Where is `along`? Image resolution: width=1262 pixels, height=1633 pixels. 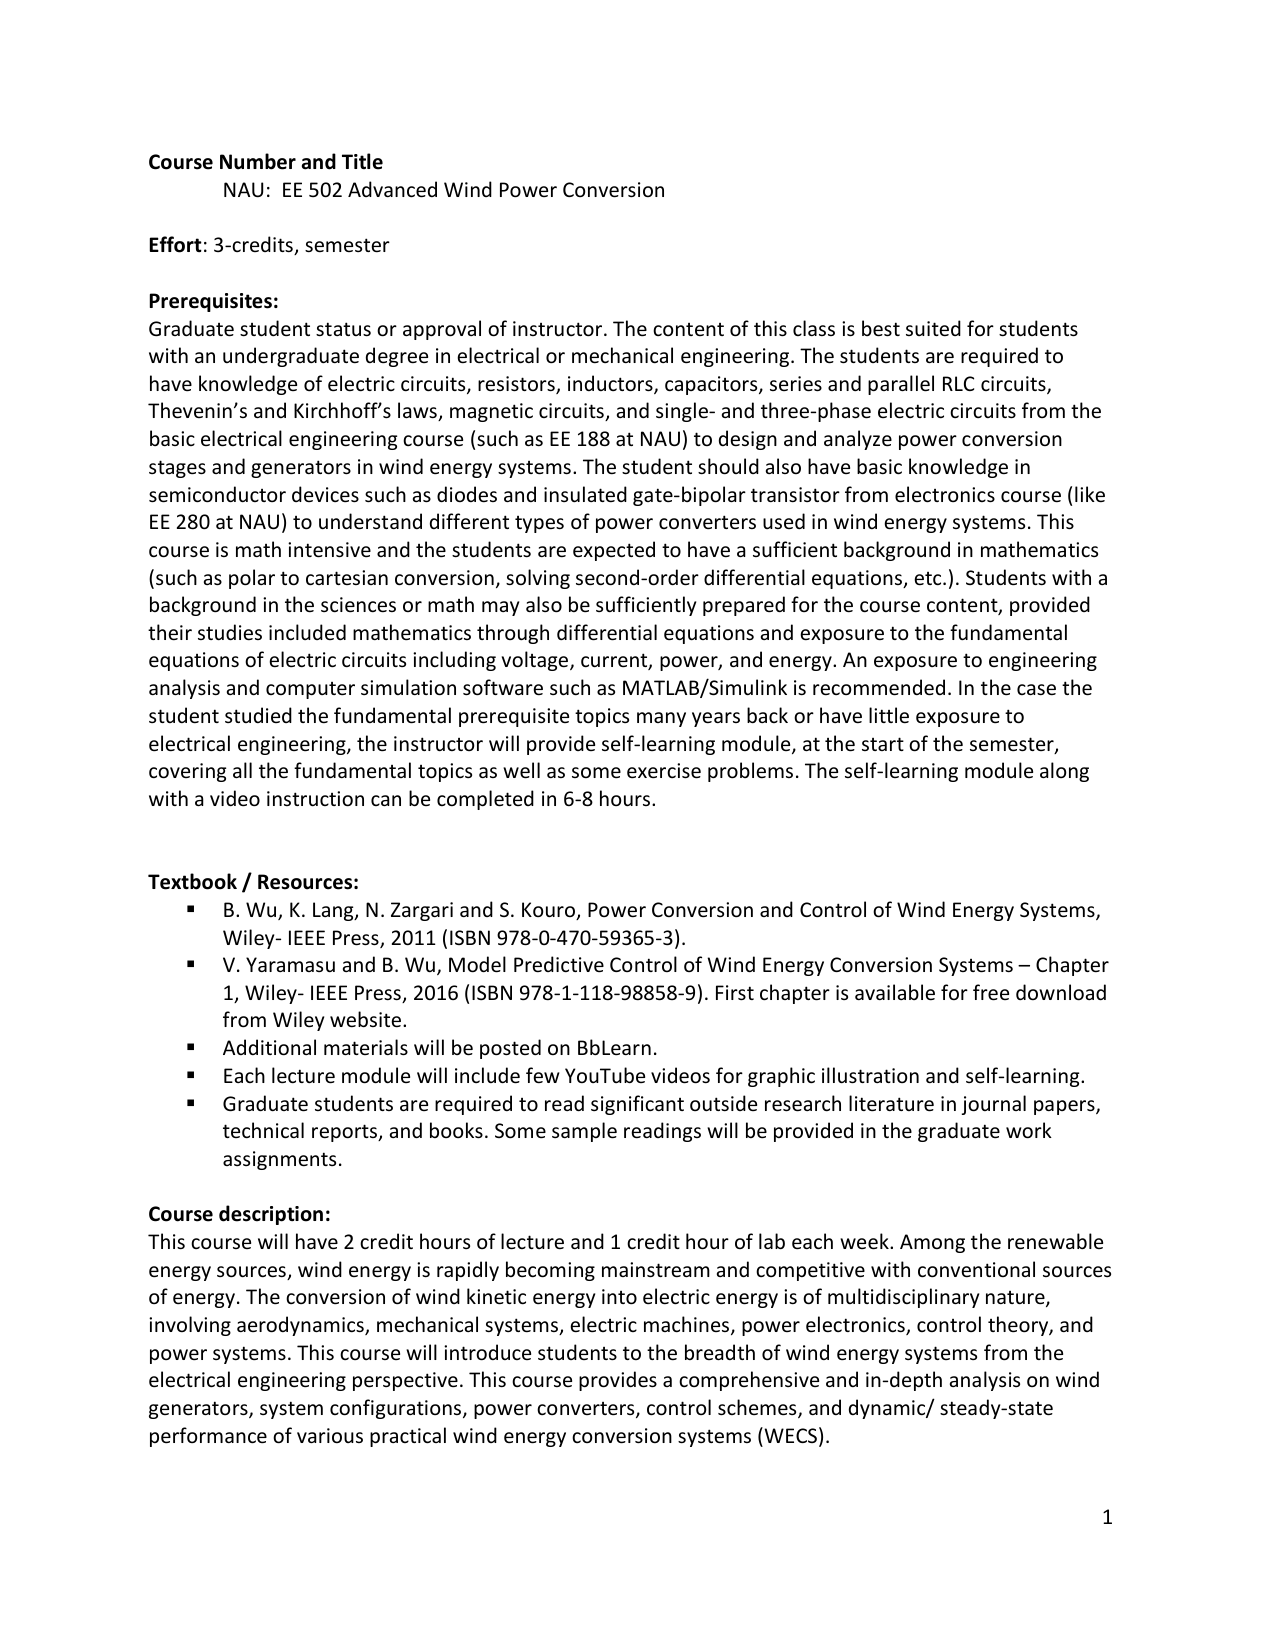
along is located at coordinates (1064, 772).
